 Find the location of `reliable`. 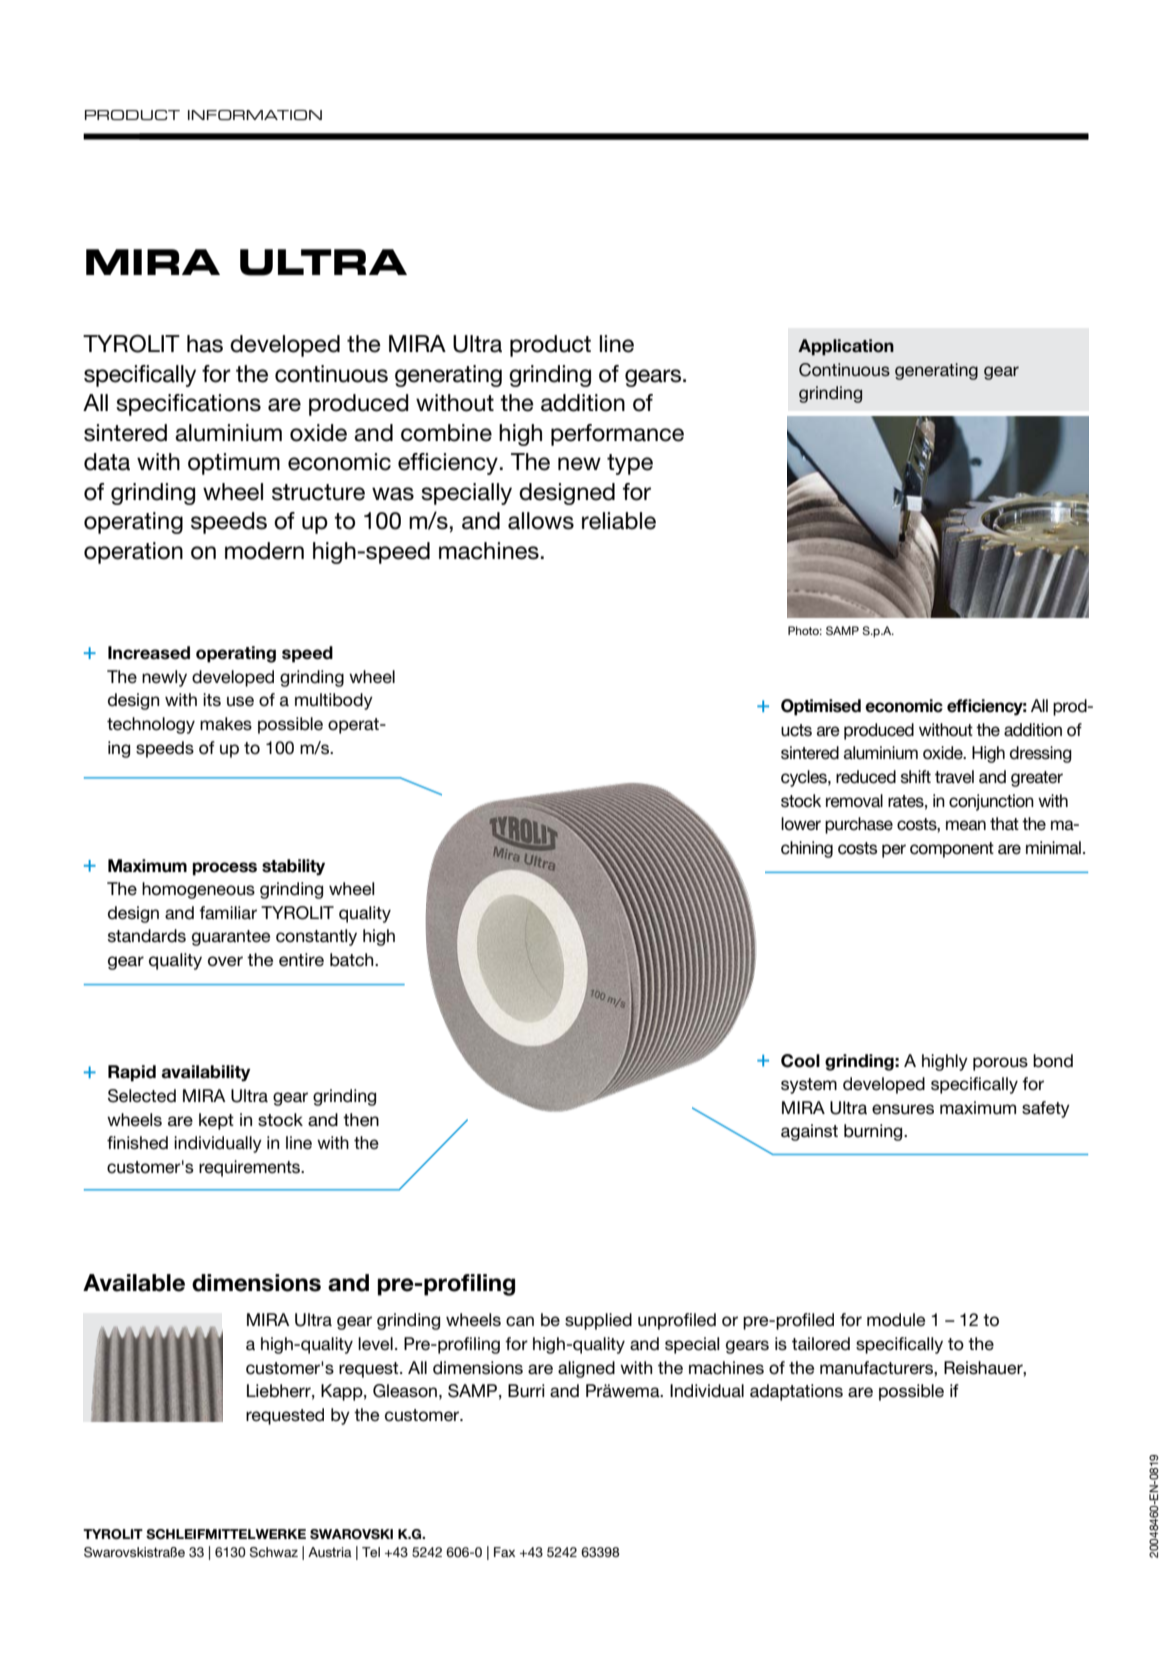

reliable is located at coordinates (619, 521).
